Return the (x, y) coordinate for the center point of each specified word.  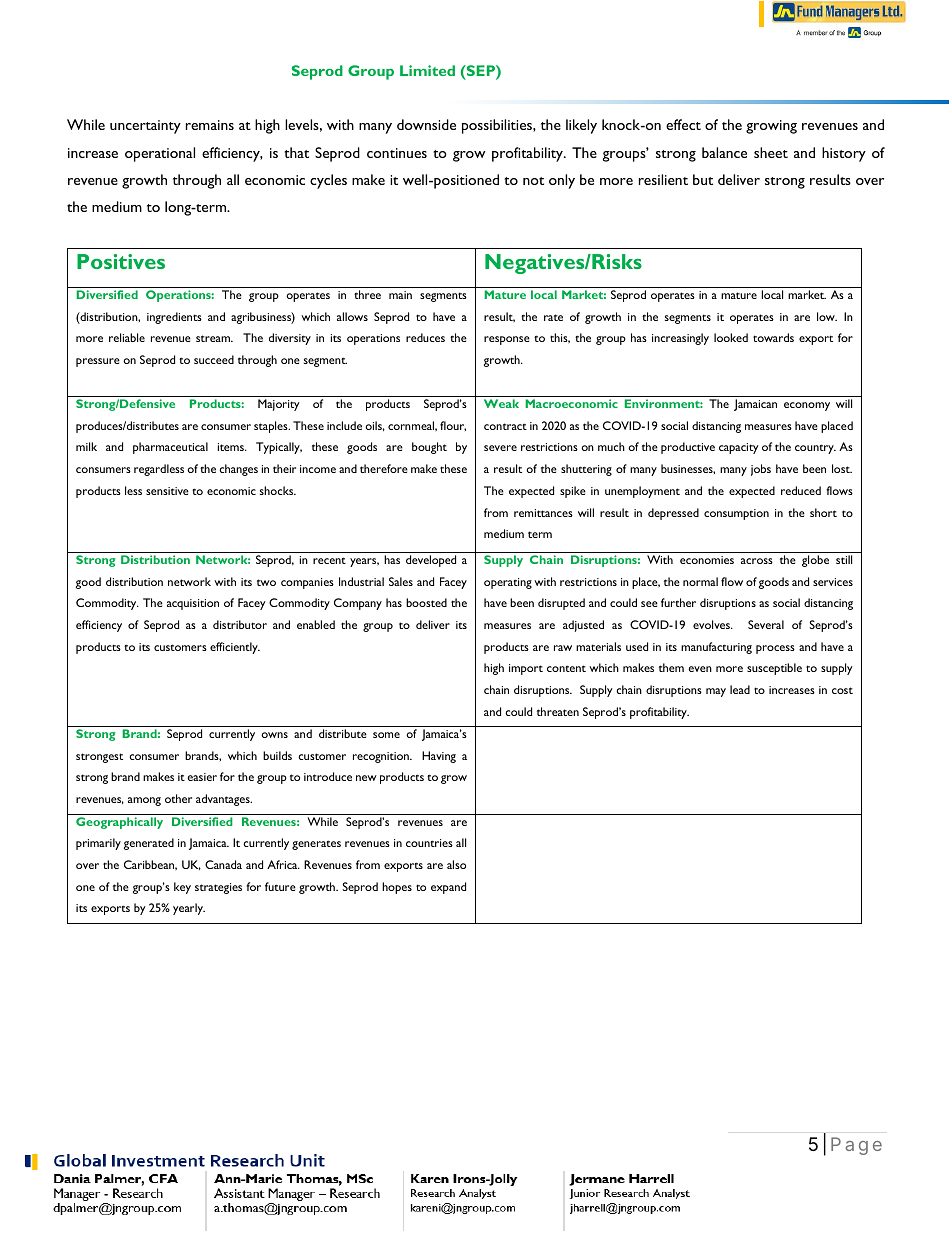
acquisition (193, 604)
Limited (427, 70)
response (507, 340)
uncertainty (145, 127)
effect (683, 124)
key (182, 888)
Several (766, 624)
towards (773, 337)
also (456, 864)
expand (448, 888)
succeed (214, 359)
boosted (426, 602)
